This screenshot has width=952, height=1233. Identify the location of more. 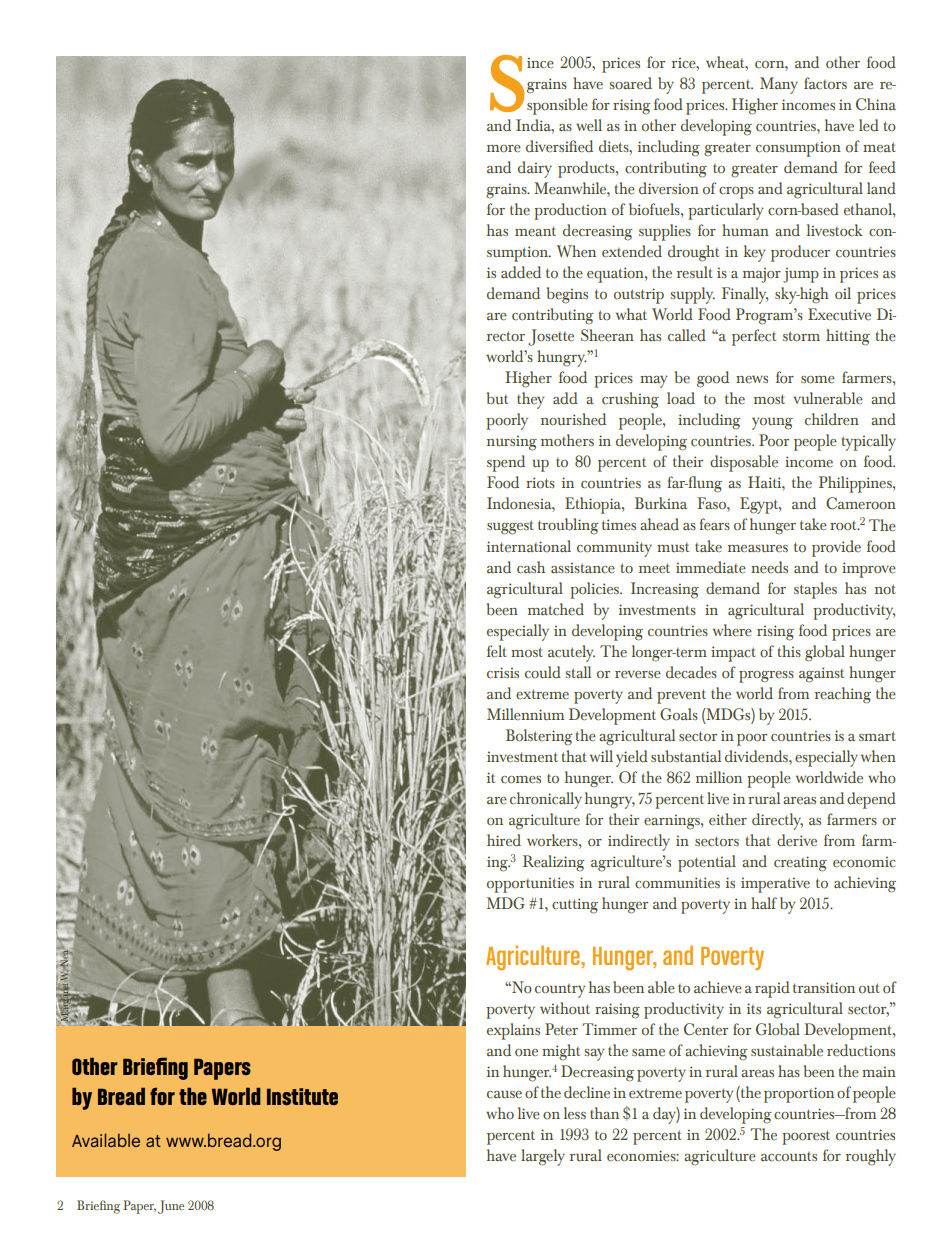
(504, 149).
